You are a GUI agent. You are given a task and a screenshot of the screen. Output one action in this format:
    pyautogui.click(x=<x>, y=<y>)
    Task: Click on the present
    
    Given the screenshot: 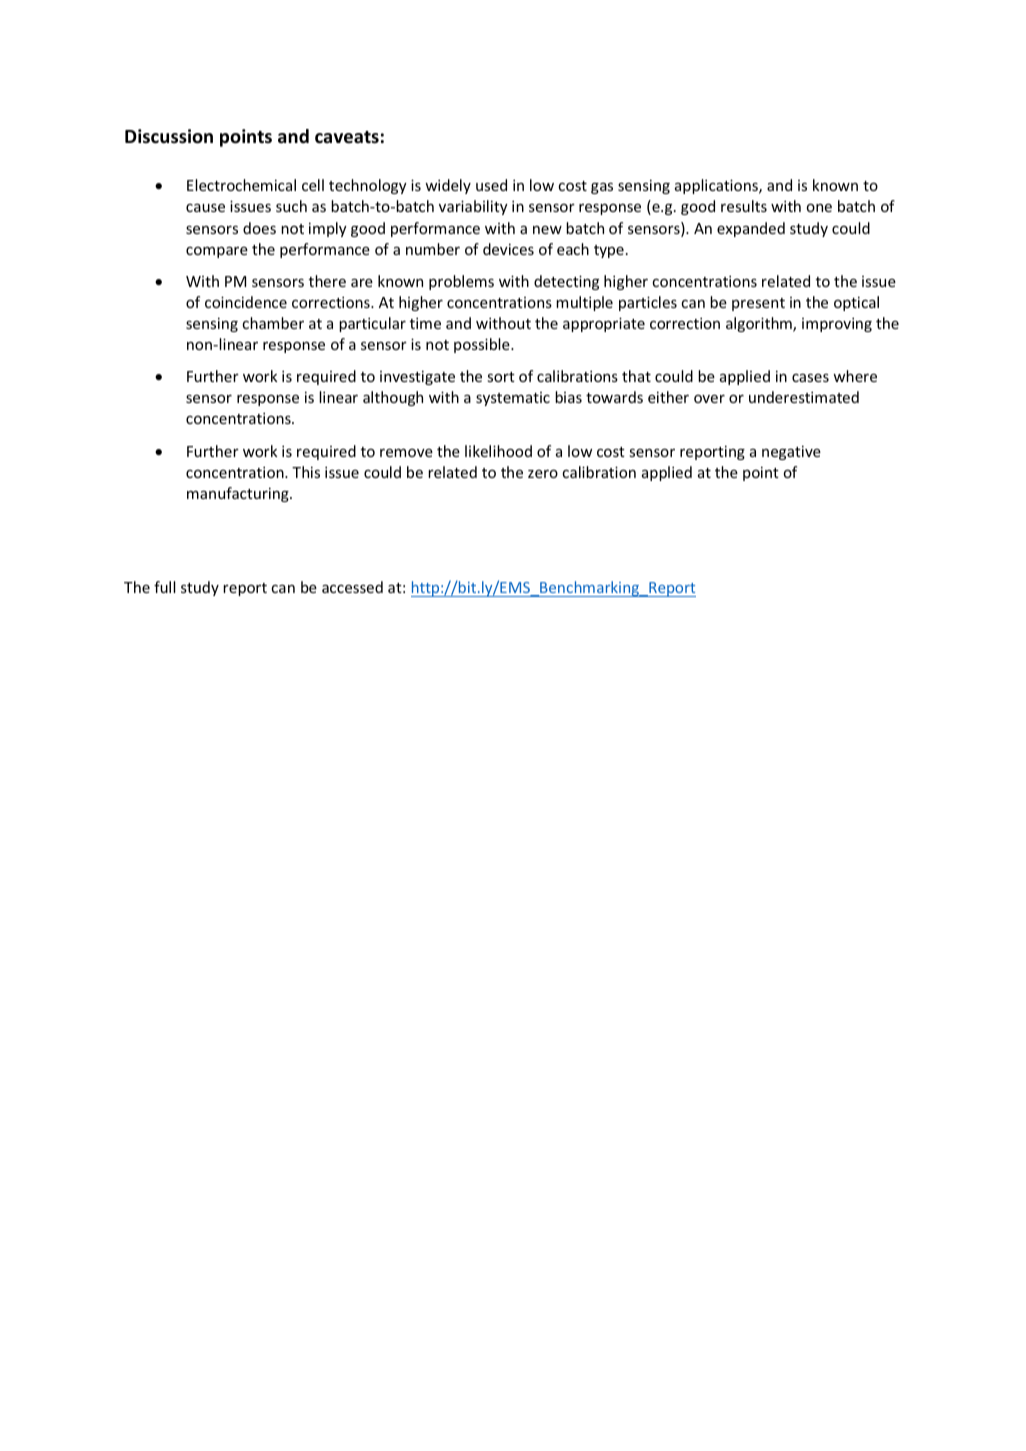 What is the action you would take?
    pyautogui.click(x=758, y=304)
